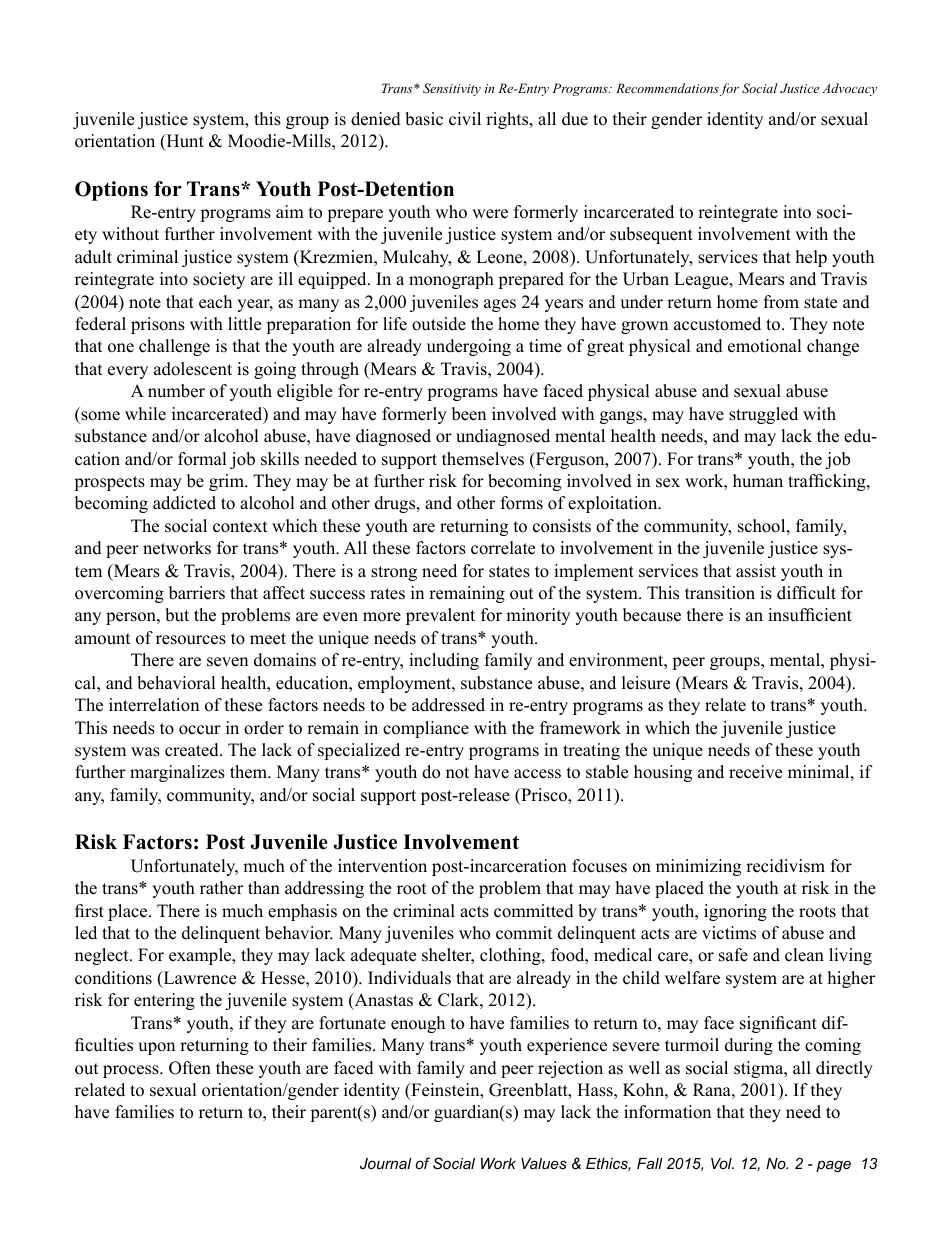  I want to click on emotional, so click(765, 346).
